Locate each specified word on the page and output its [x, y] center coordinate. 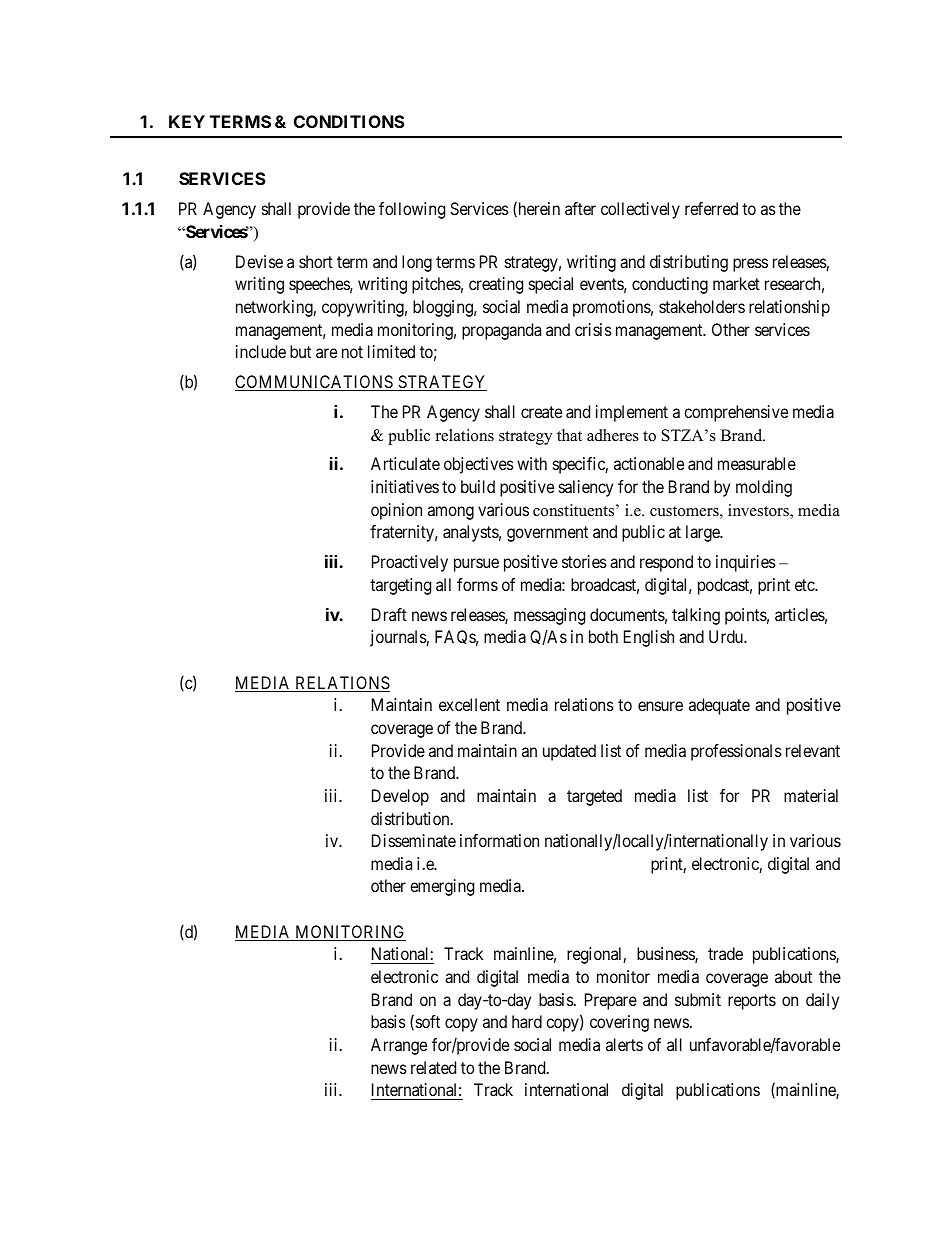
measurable [757, 463]
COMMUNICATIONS [315, 383]
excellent [469, 704]
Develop [400, 797]
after [580, 208]
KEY [187, 121]
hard [527, 1021]
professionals [736, 752]
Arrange [399, 1046]
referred [711, 208]
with [532, 463]
